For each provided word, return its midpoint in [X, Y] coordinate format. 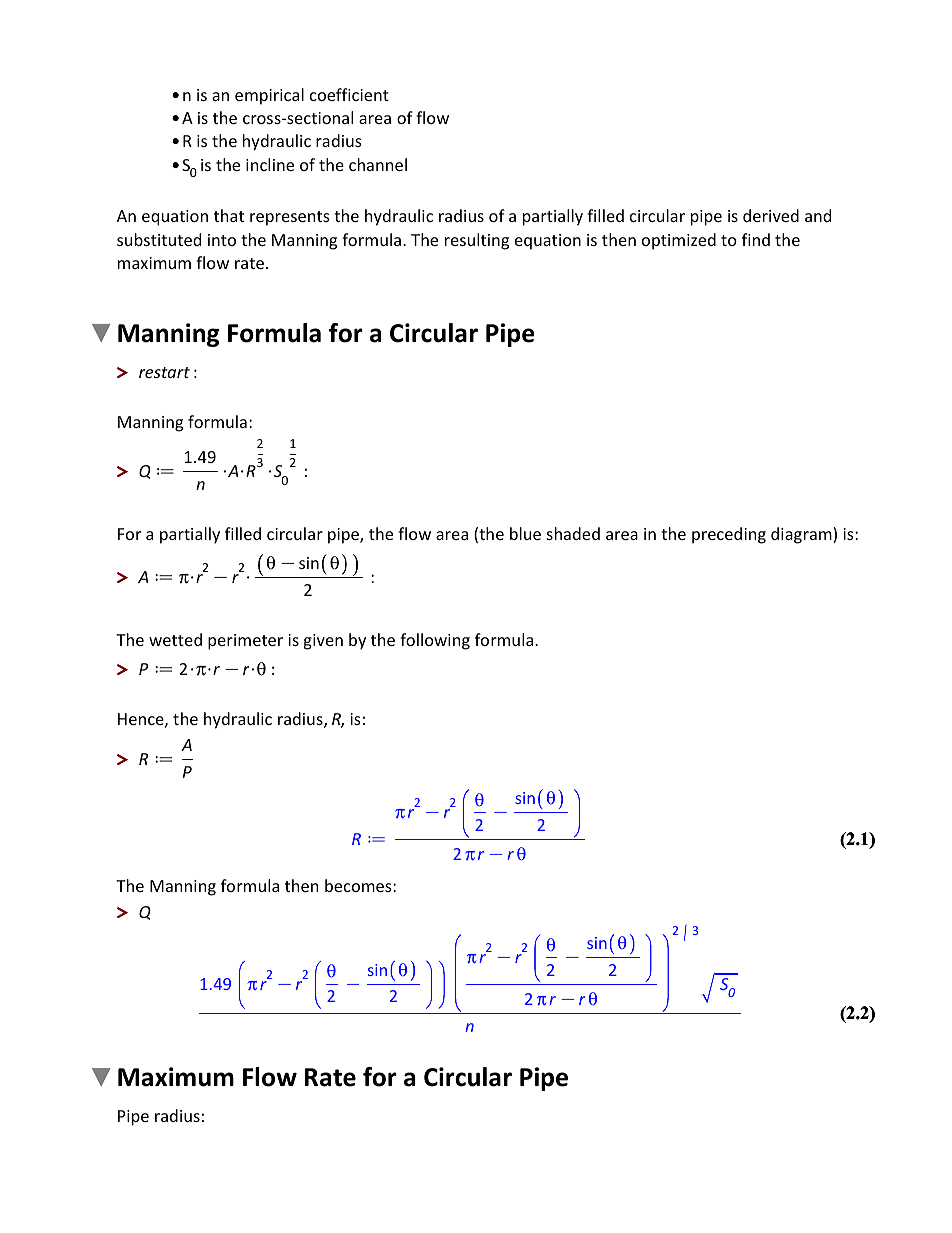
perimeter [245, 642]
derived [771, 215]
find [756, 239]
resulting [477, 241]
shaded [573, 533]
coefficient [349, 94]
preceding [729, 535]
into [222, 240]
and [818, 215]
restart [164, 372]
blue [525, 533]
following [435, 641]
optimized [679, 241]
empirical [269, 96]
